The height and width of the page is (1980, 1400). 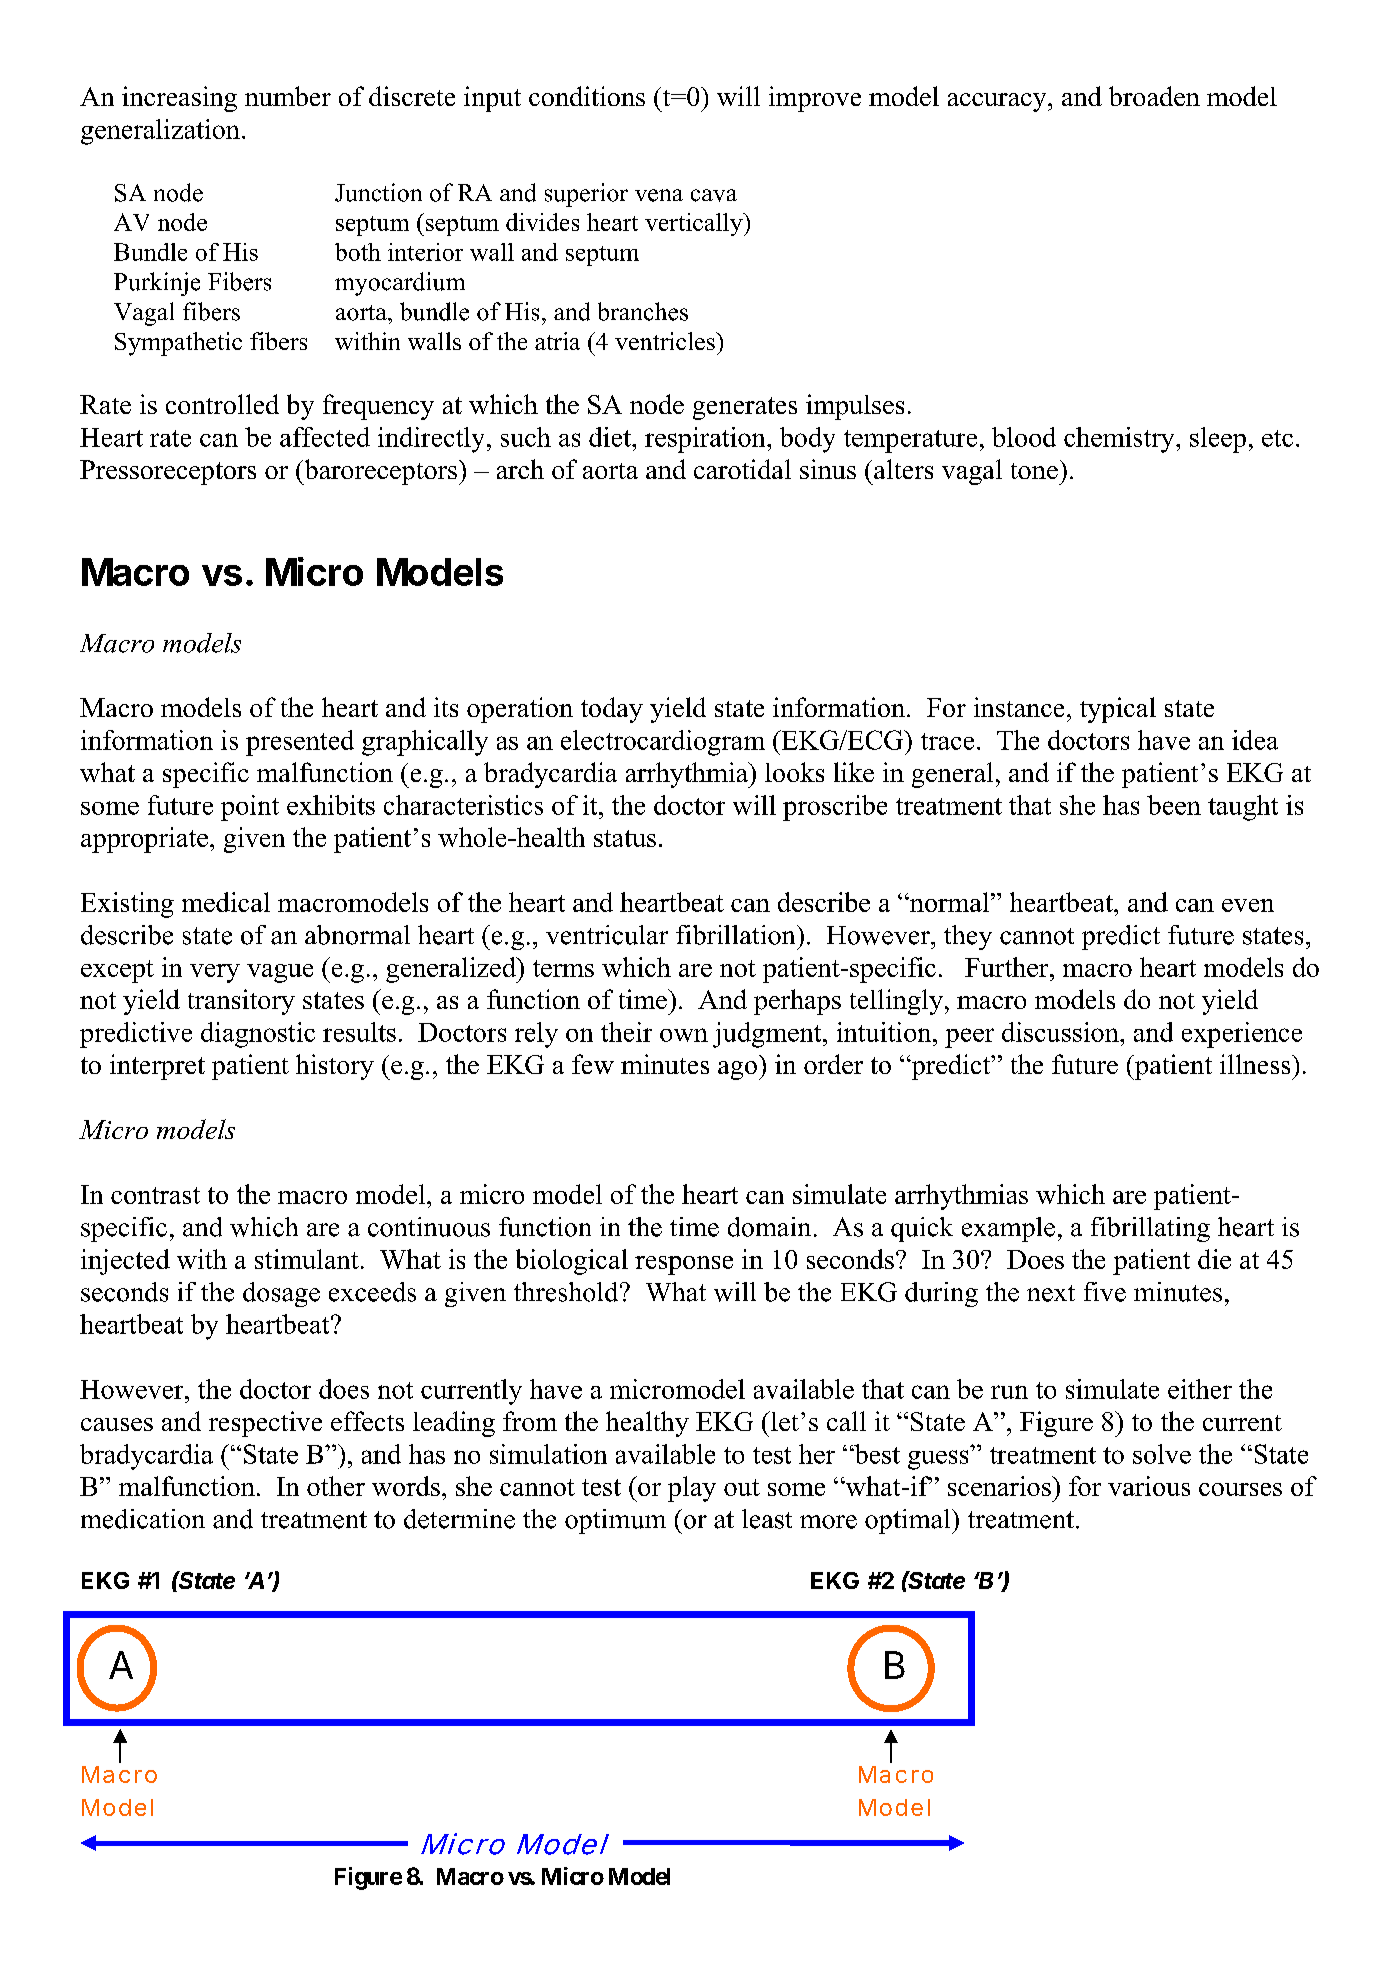 What do you see at coordinates (1154, 96) in the page?
I see `broaden` at bounding box center [1154, 96].
